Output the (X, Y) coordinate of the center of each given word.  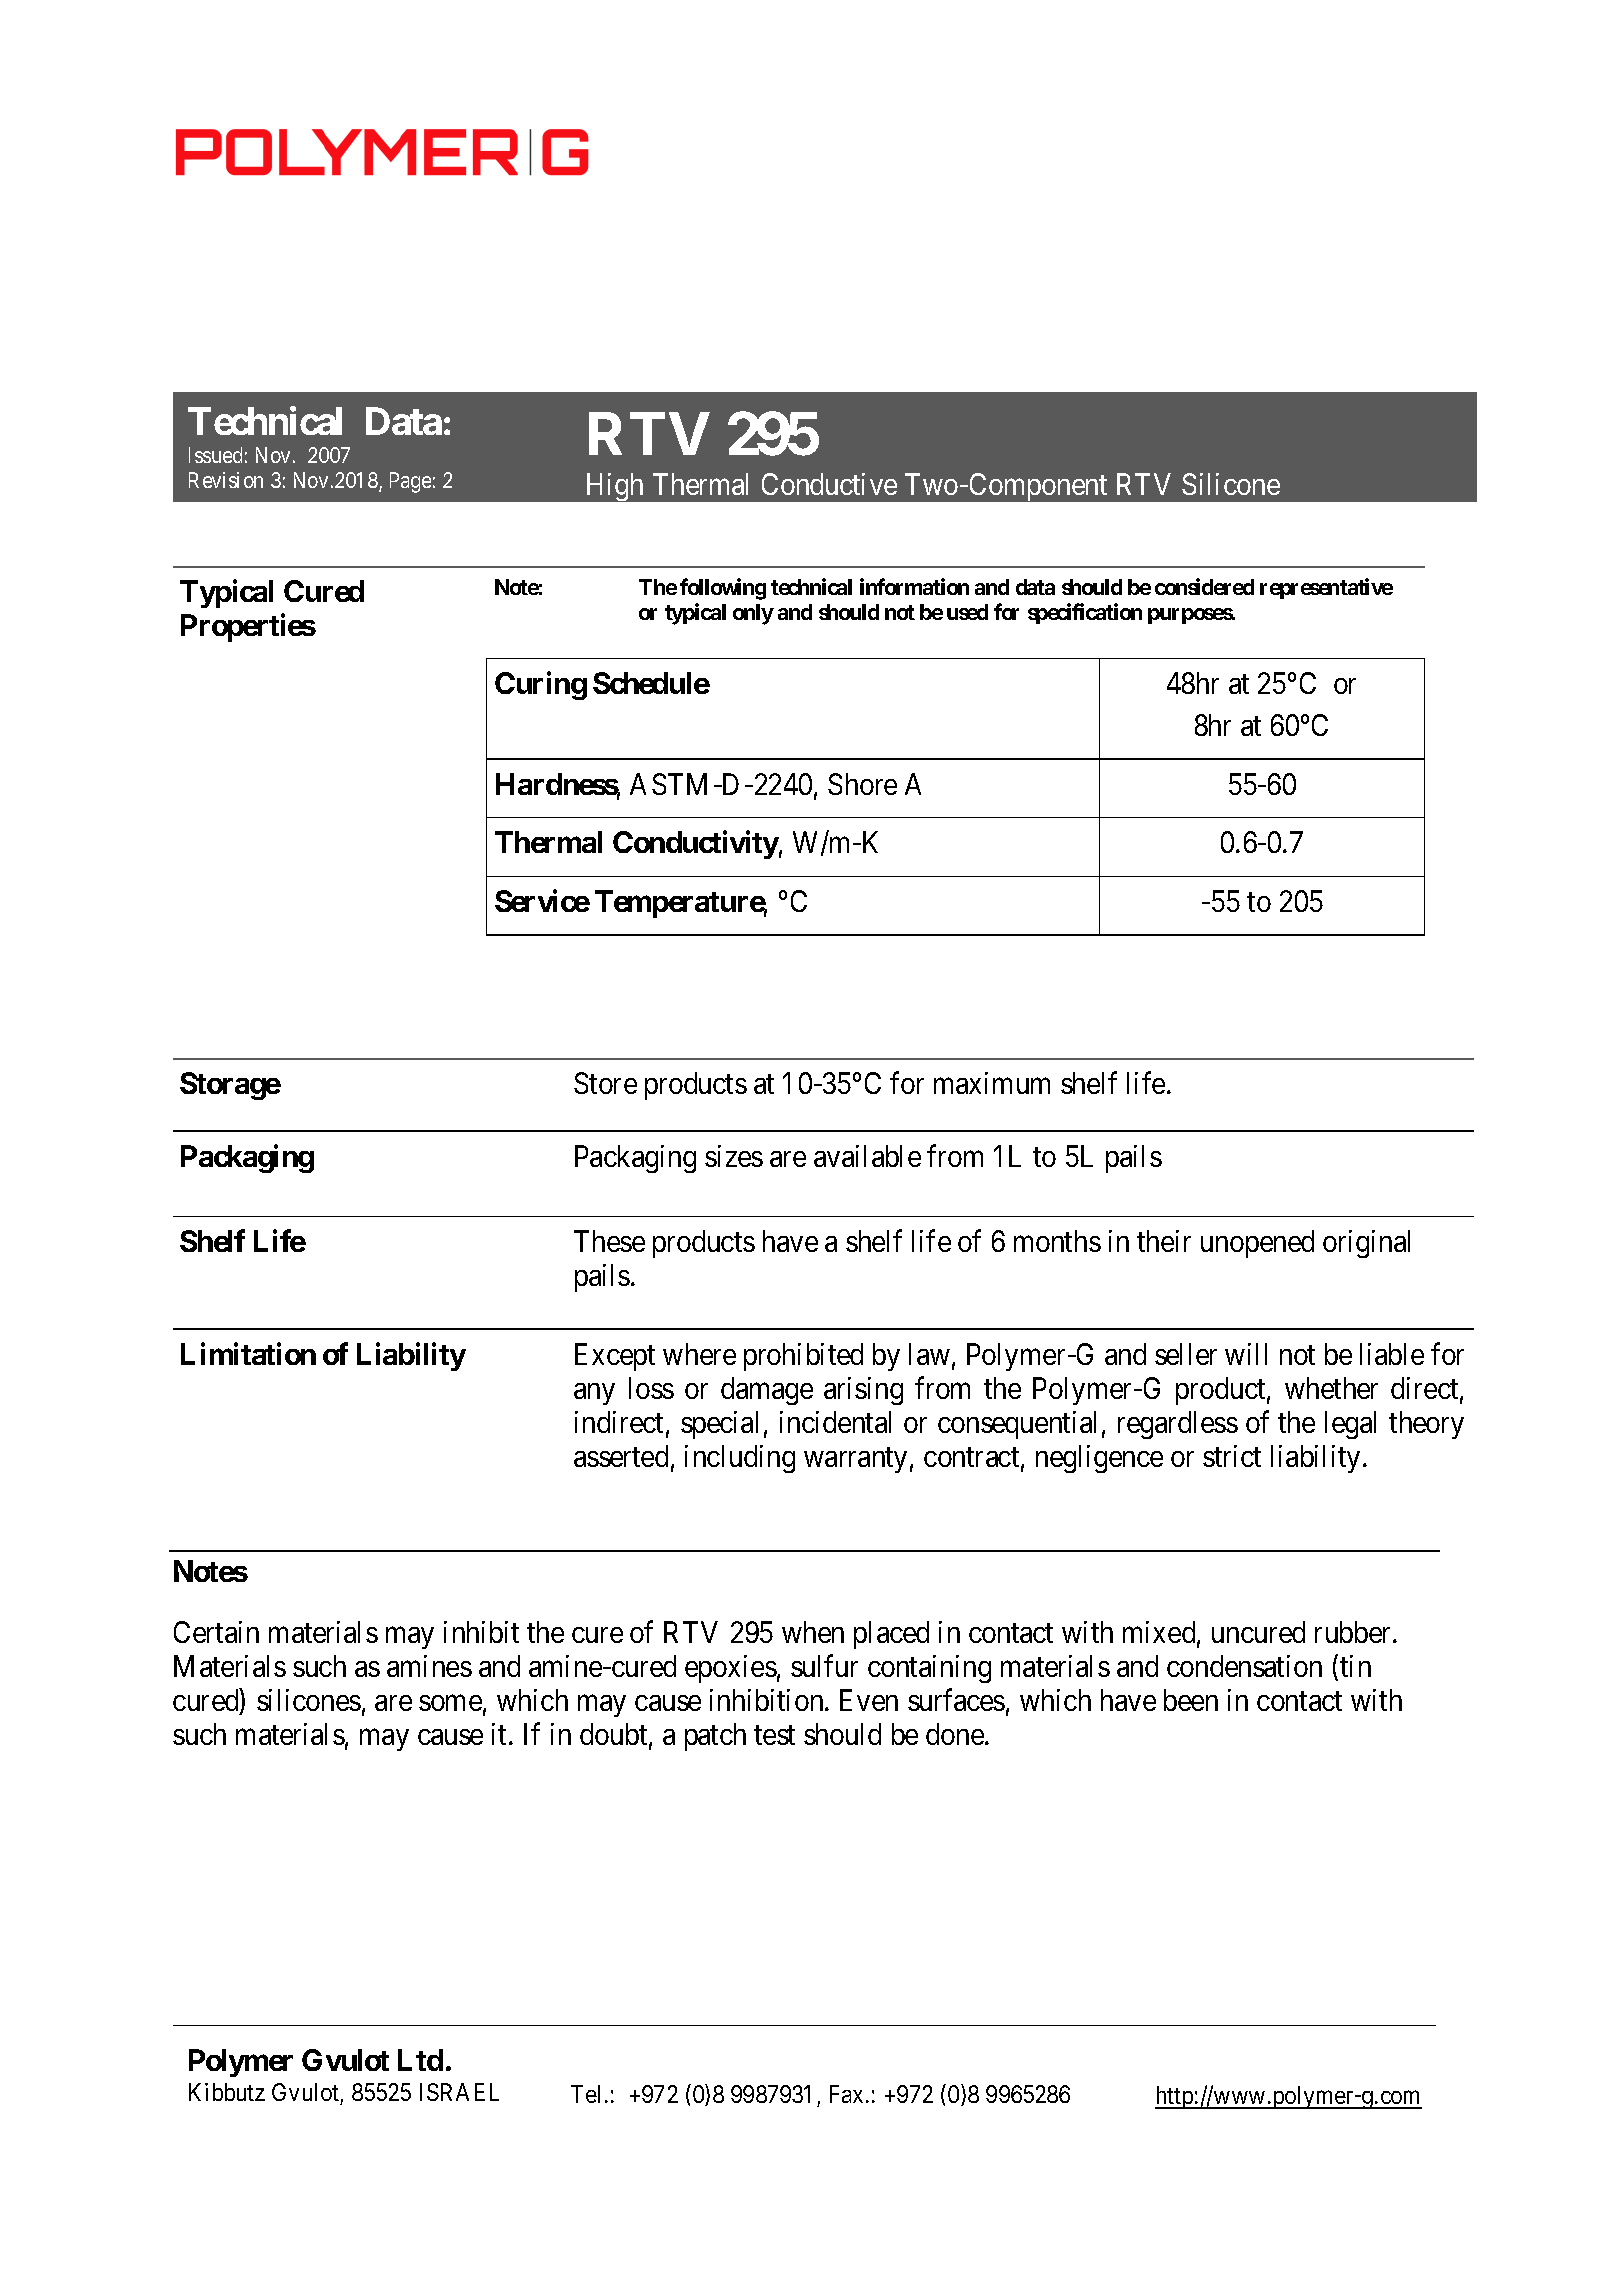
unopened (1257, 1244)
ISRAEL (459, 2092)
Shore (862, 784)
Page (410, 482)
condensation (1244, 1666)
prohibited (803, 1357)
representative (1326, 588)
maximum (992, 1083)
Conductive (829, 484)
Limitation (248, 1353)
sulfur (824, 1665)
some (450, 1703)
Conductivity (696, 845)
